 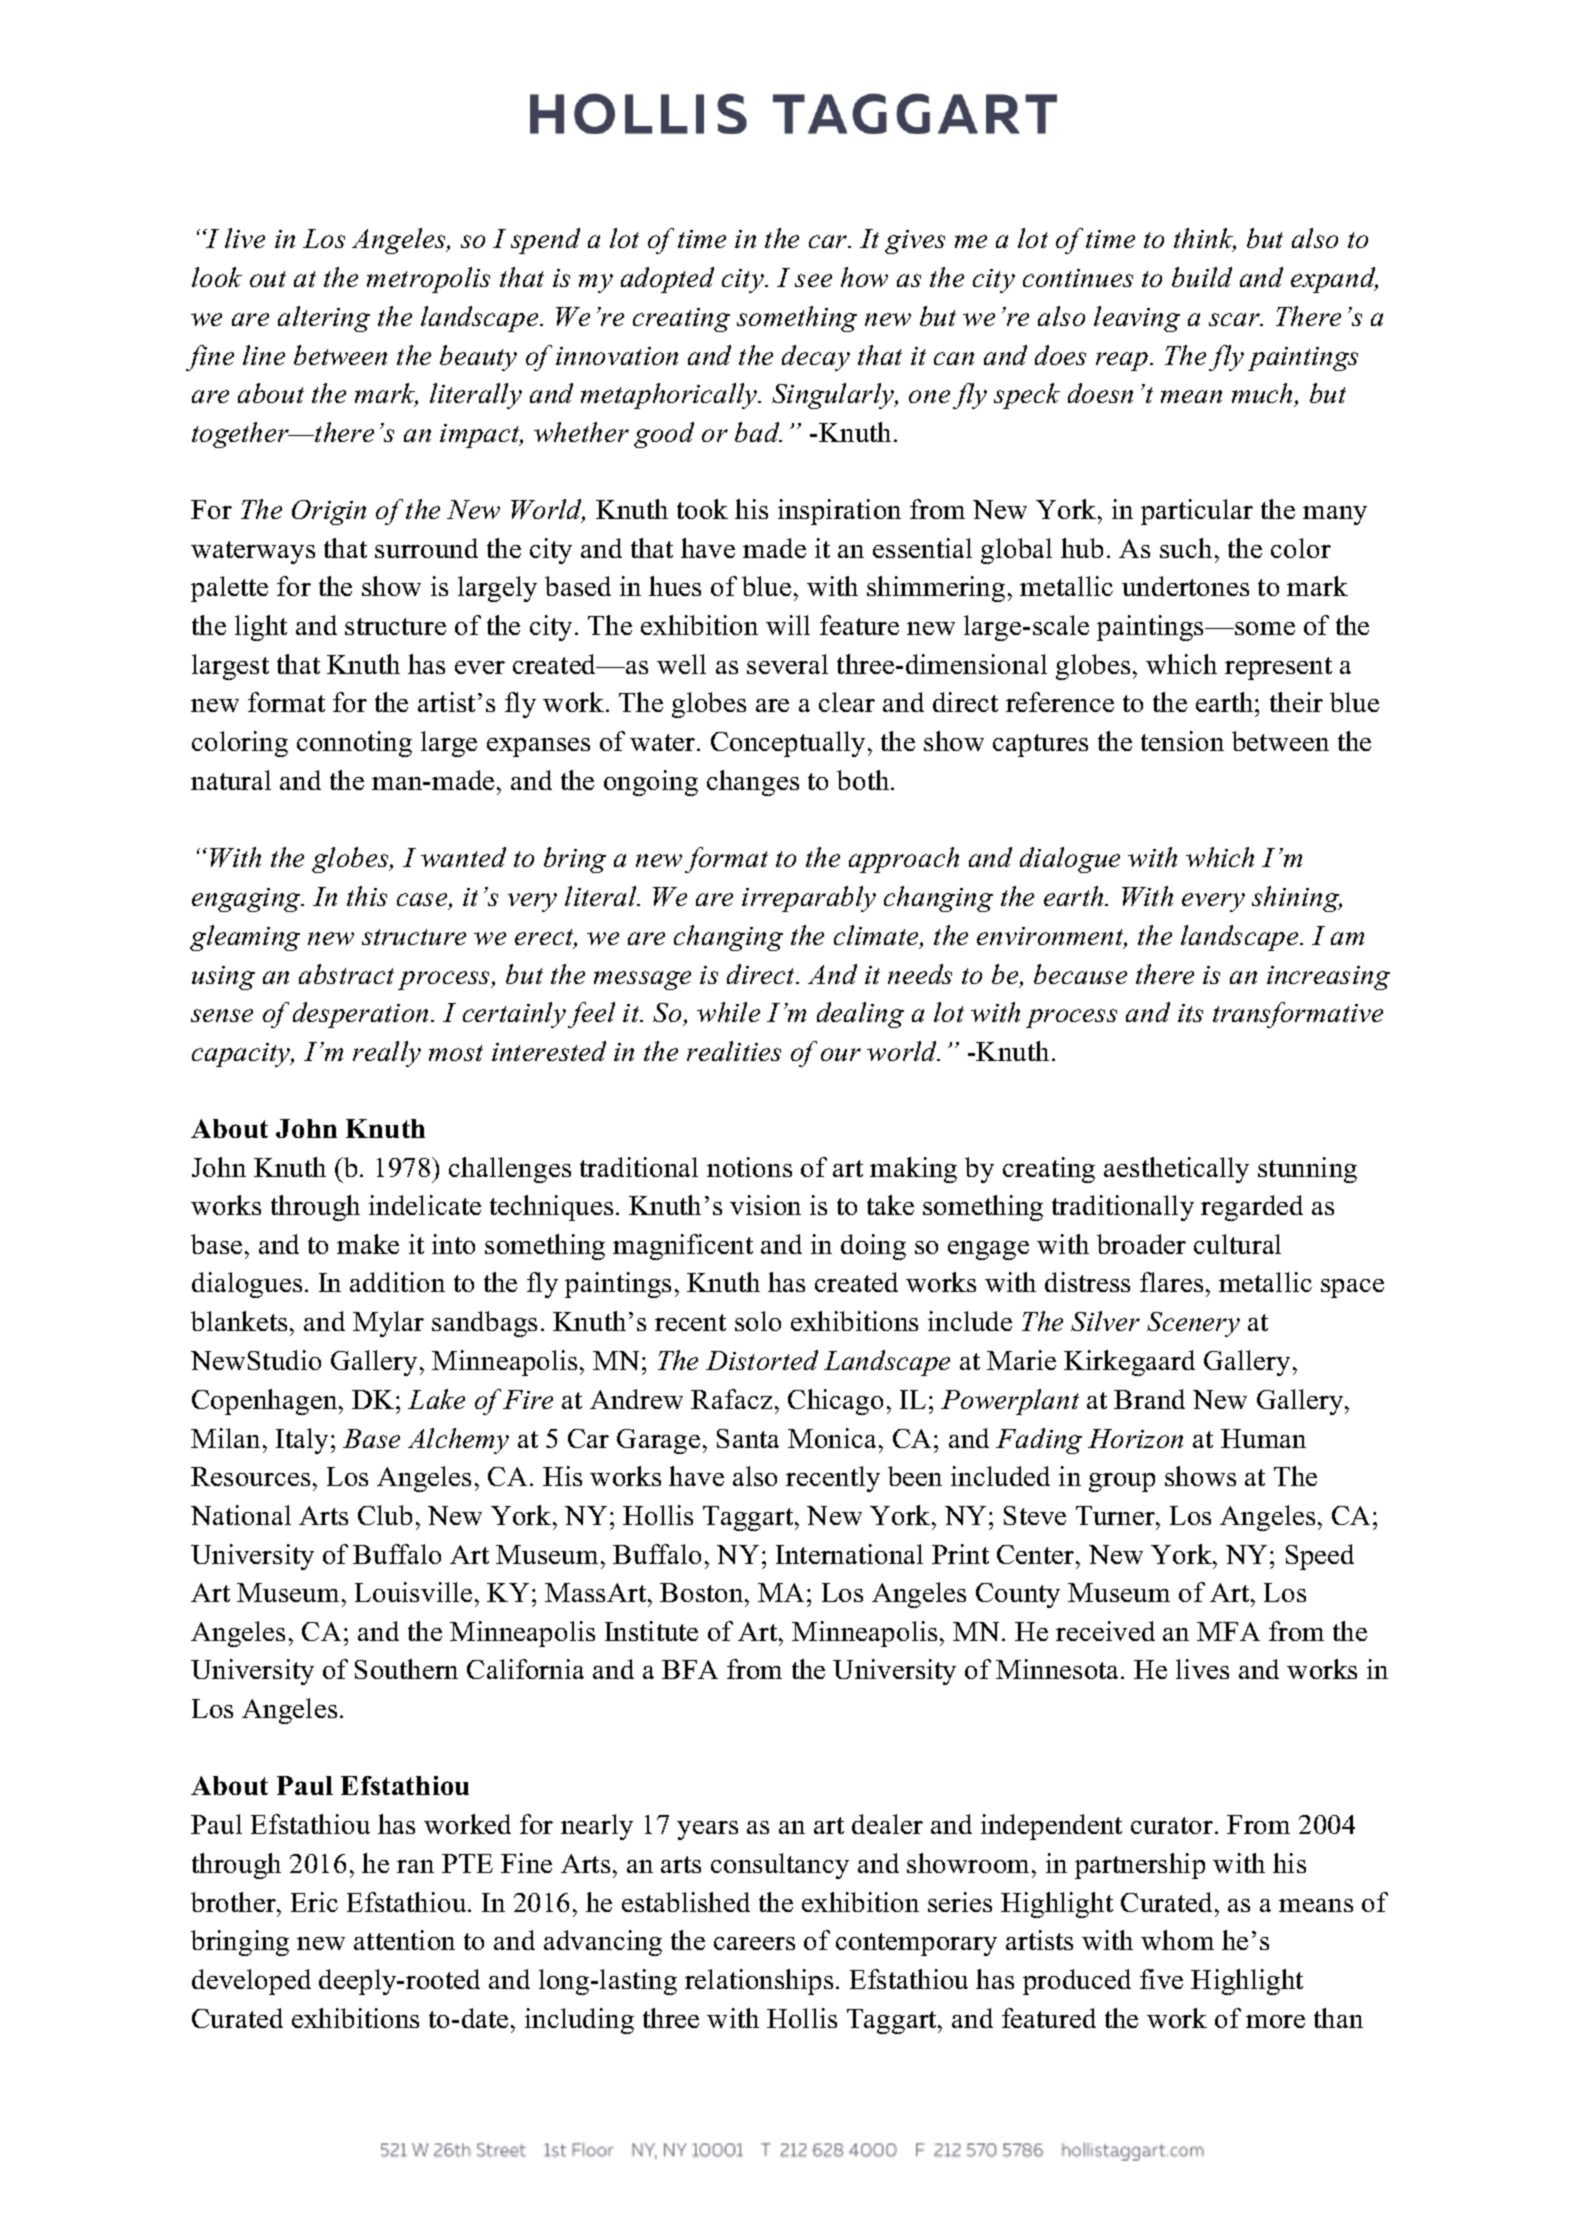 I want to click on attention, so click(x=404, y=1940).
